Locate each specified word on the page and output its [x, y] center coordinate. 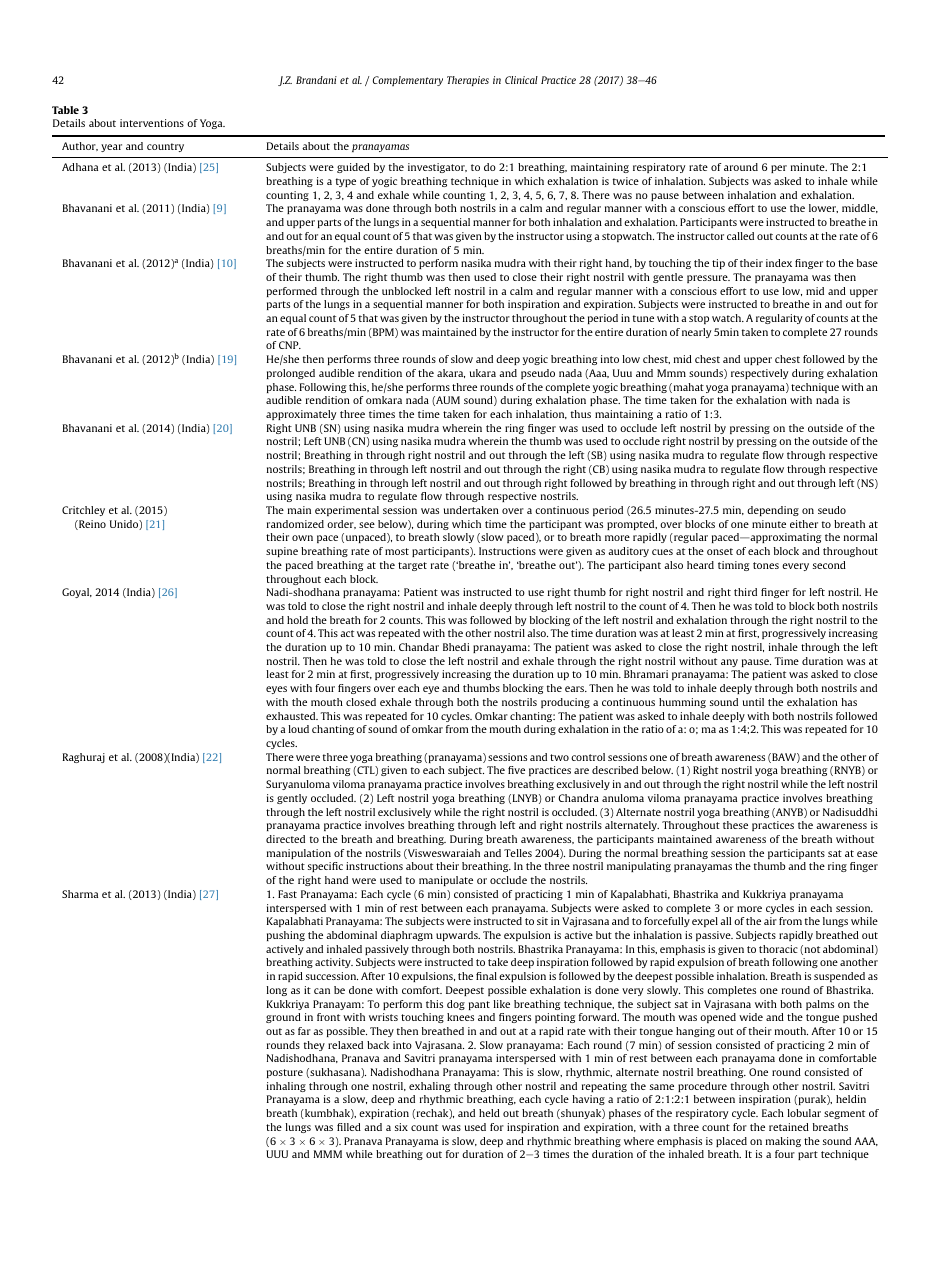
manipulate [446, 881]
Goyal [77, 593]
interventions [152, 123]
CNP [290, 345]
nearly [696, 333]
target [412, 566]
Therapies [468, 81]
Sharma [80, 894]
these [735, 825]
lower [823, 208]
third [745, 592]
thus [581, 414]
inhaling [286, 1087]
